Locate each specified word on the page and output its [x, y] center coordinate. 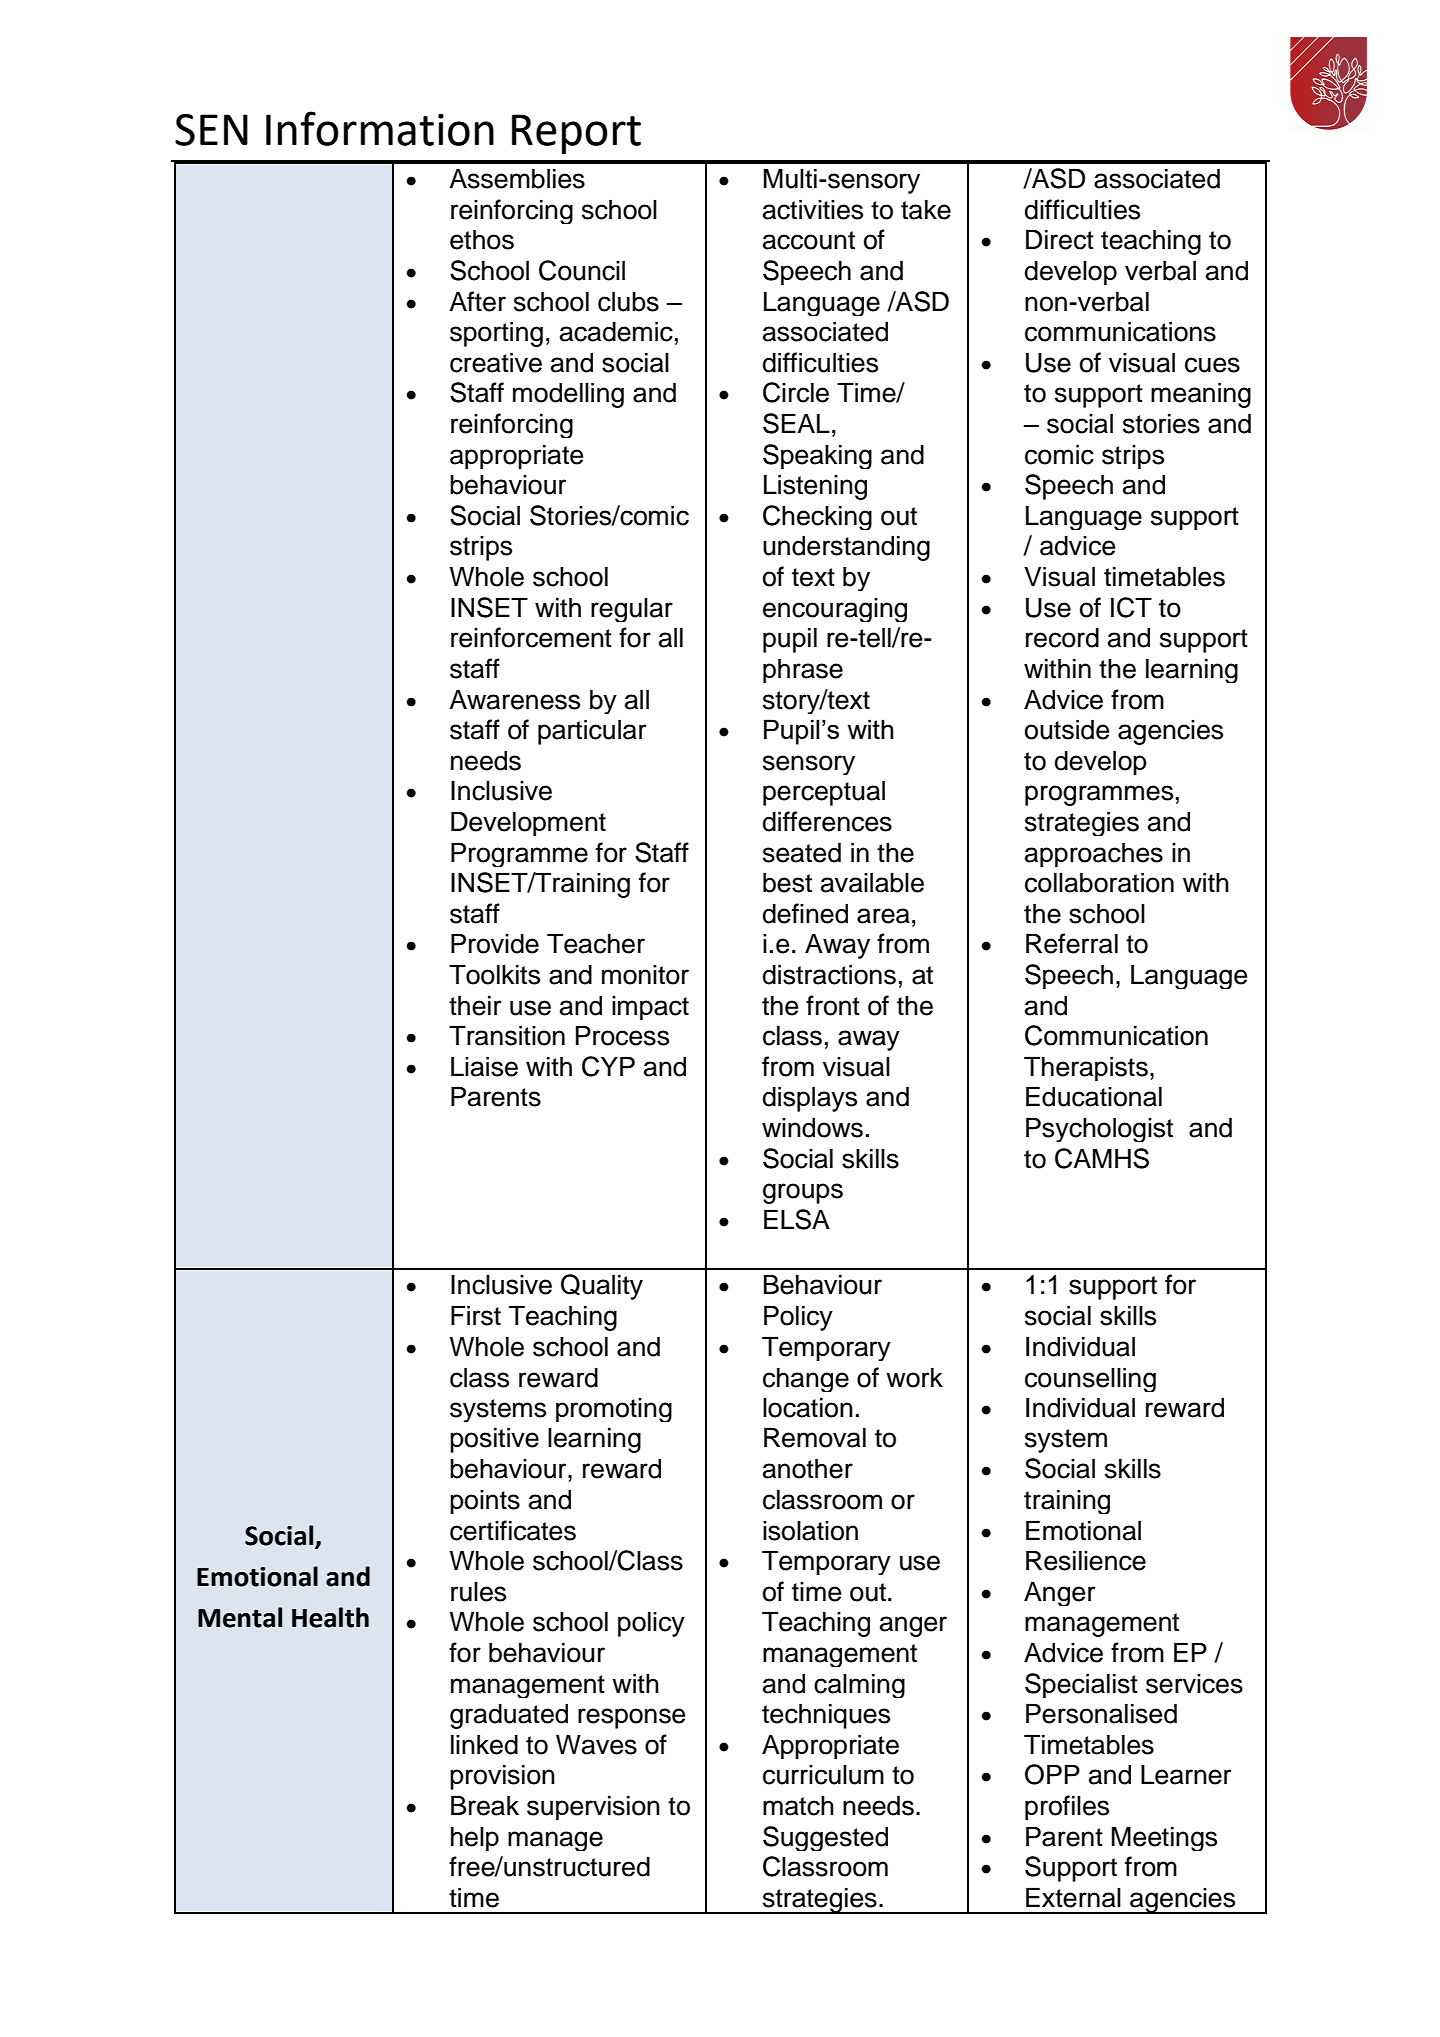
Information [380, 128]
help [475, 1838]
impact [650, 1008]
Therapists [1086, 1068]
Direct [1060, 239]
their [475, 1005]
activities [813, 209]
